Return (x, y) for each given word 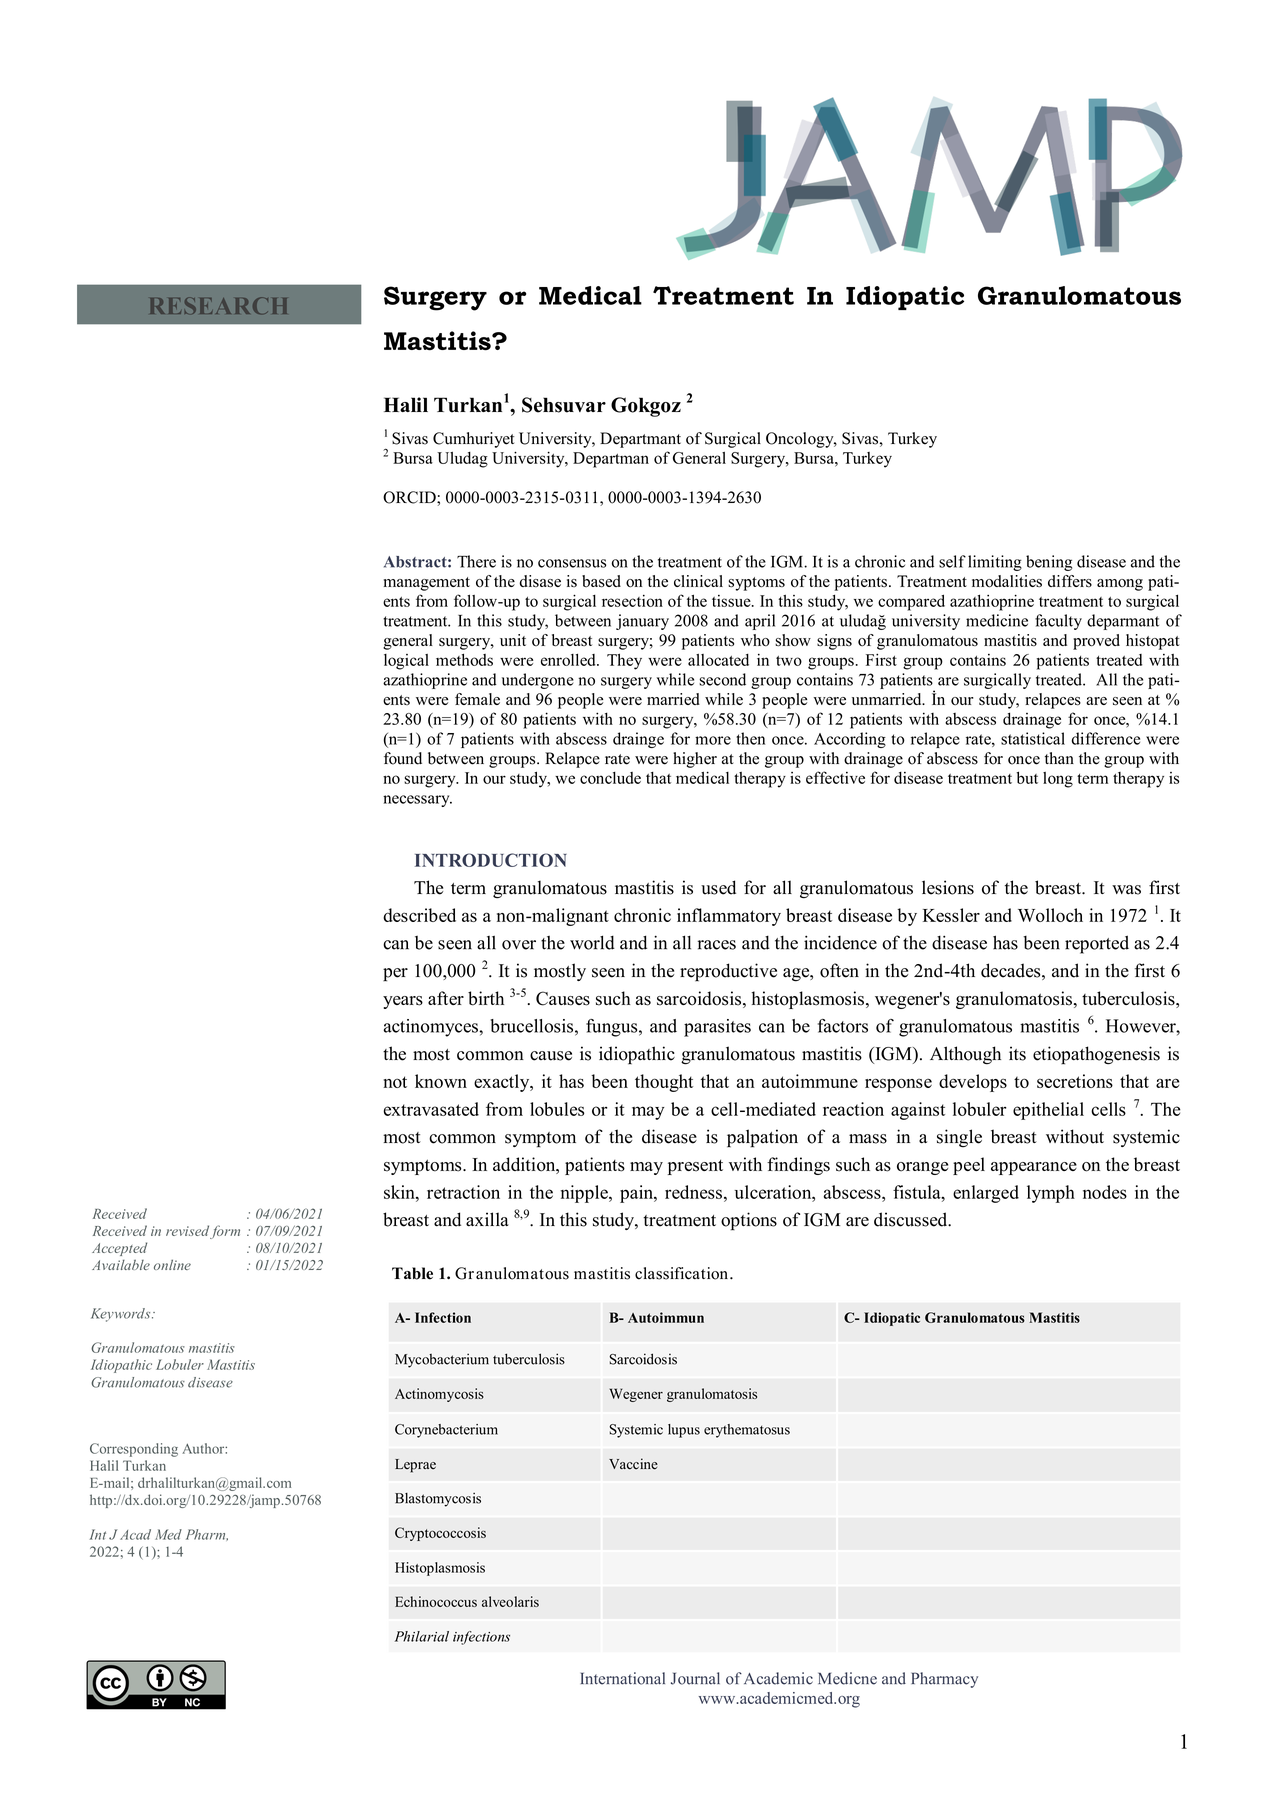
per (395, 975)
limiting (995, 563)
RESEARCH (218, 305)
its (1017, 1053)
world (592, 942)
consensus (572, 563)
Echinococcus (436, 1601)
